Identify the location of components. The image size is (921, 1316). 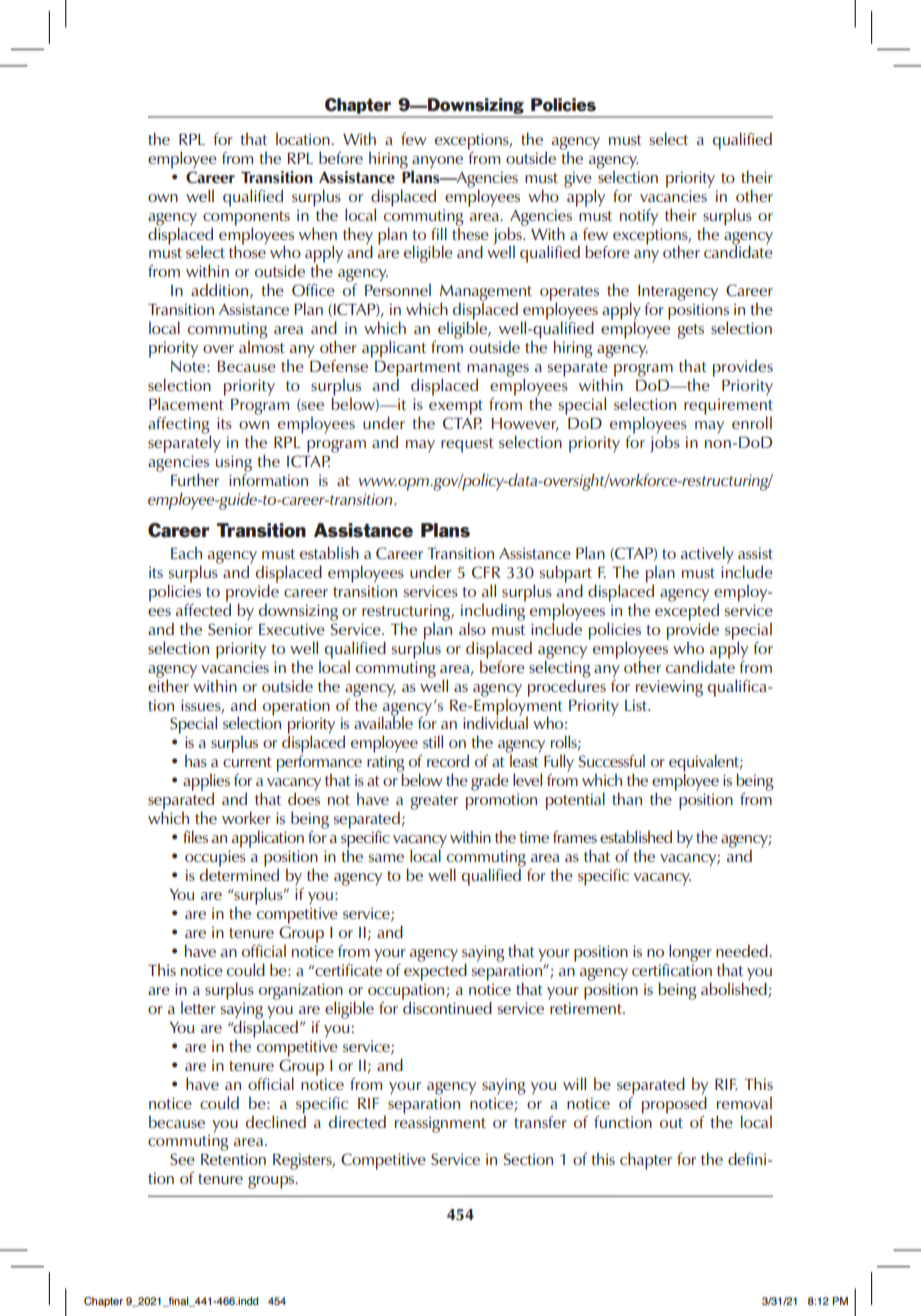
(246, 219).
